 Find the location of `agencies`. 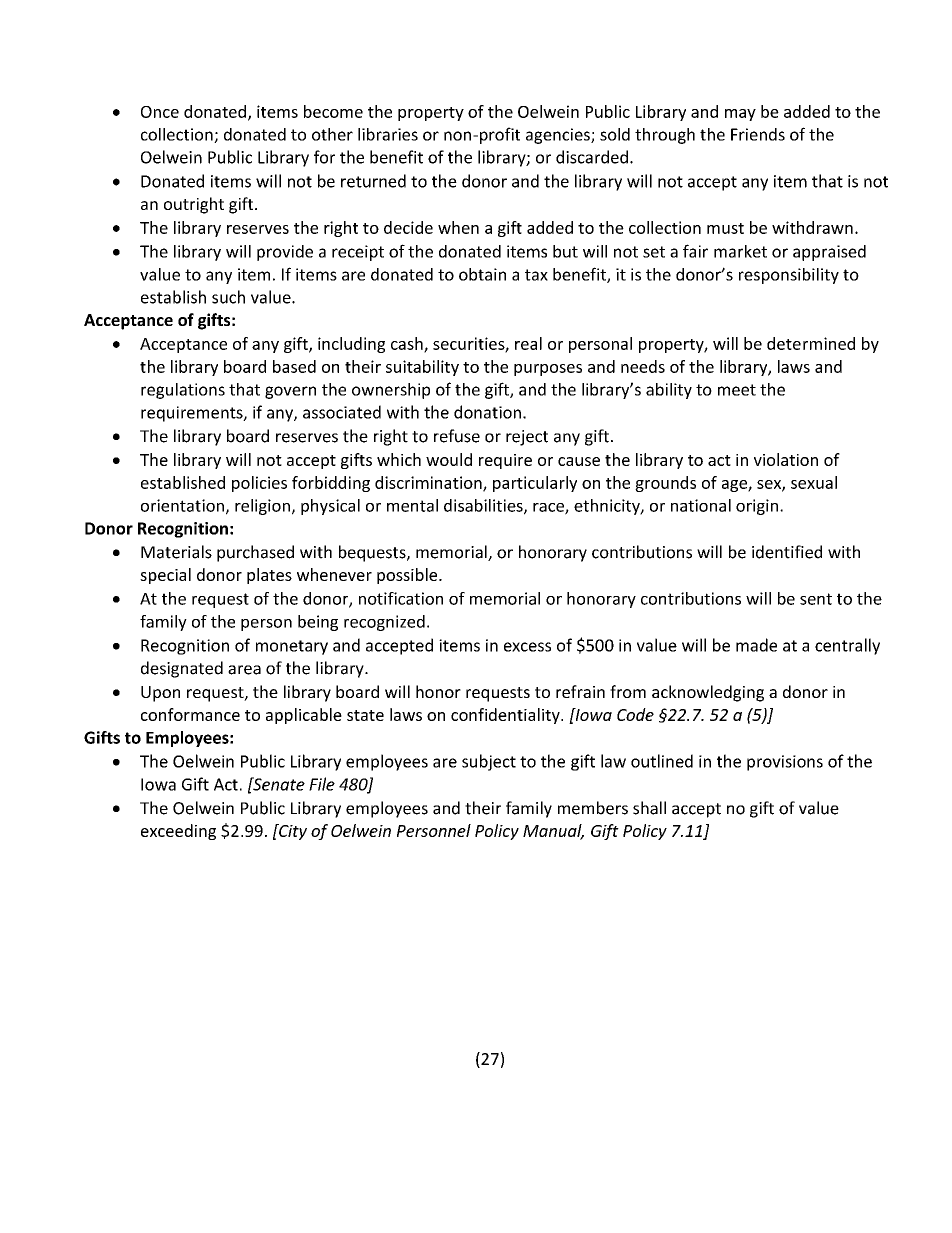

agencies is located at coordinates (559, 136).
